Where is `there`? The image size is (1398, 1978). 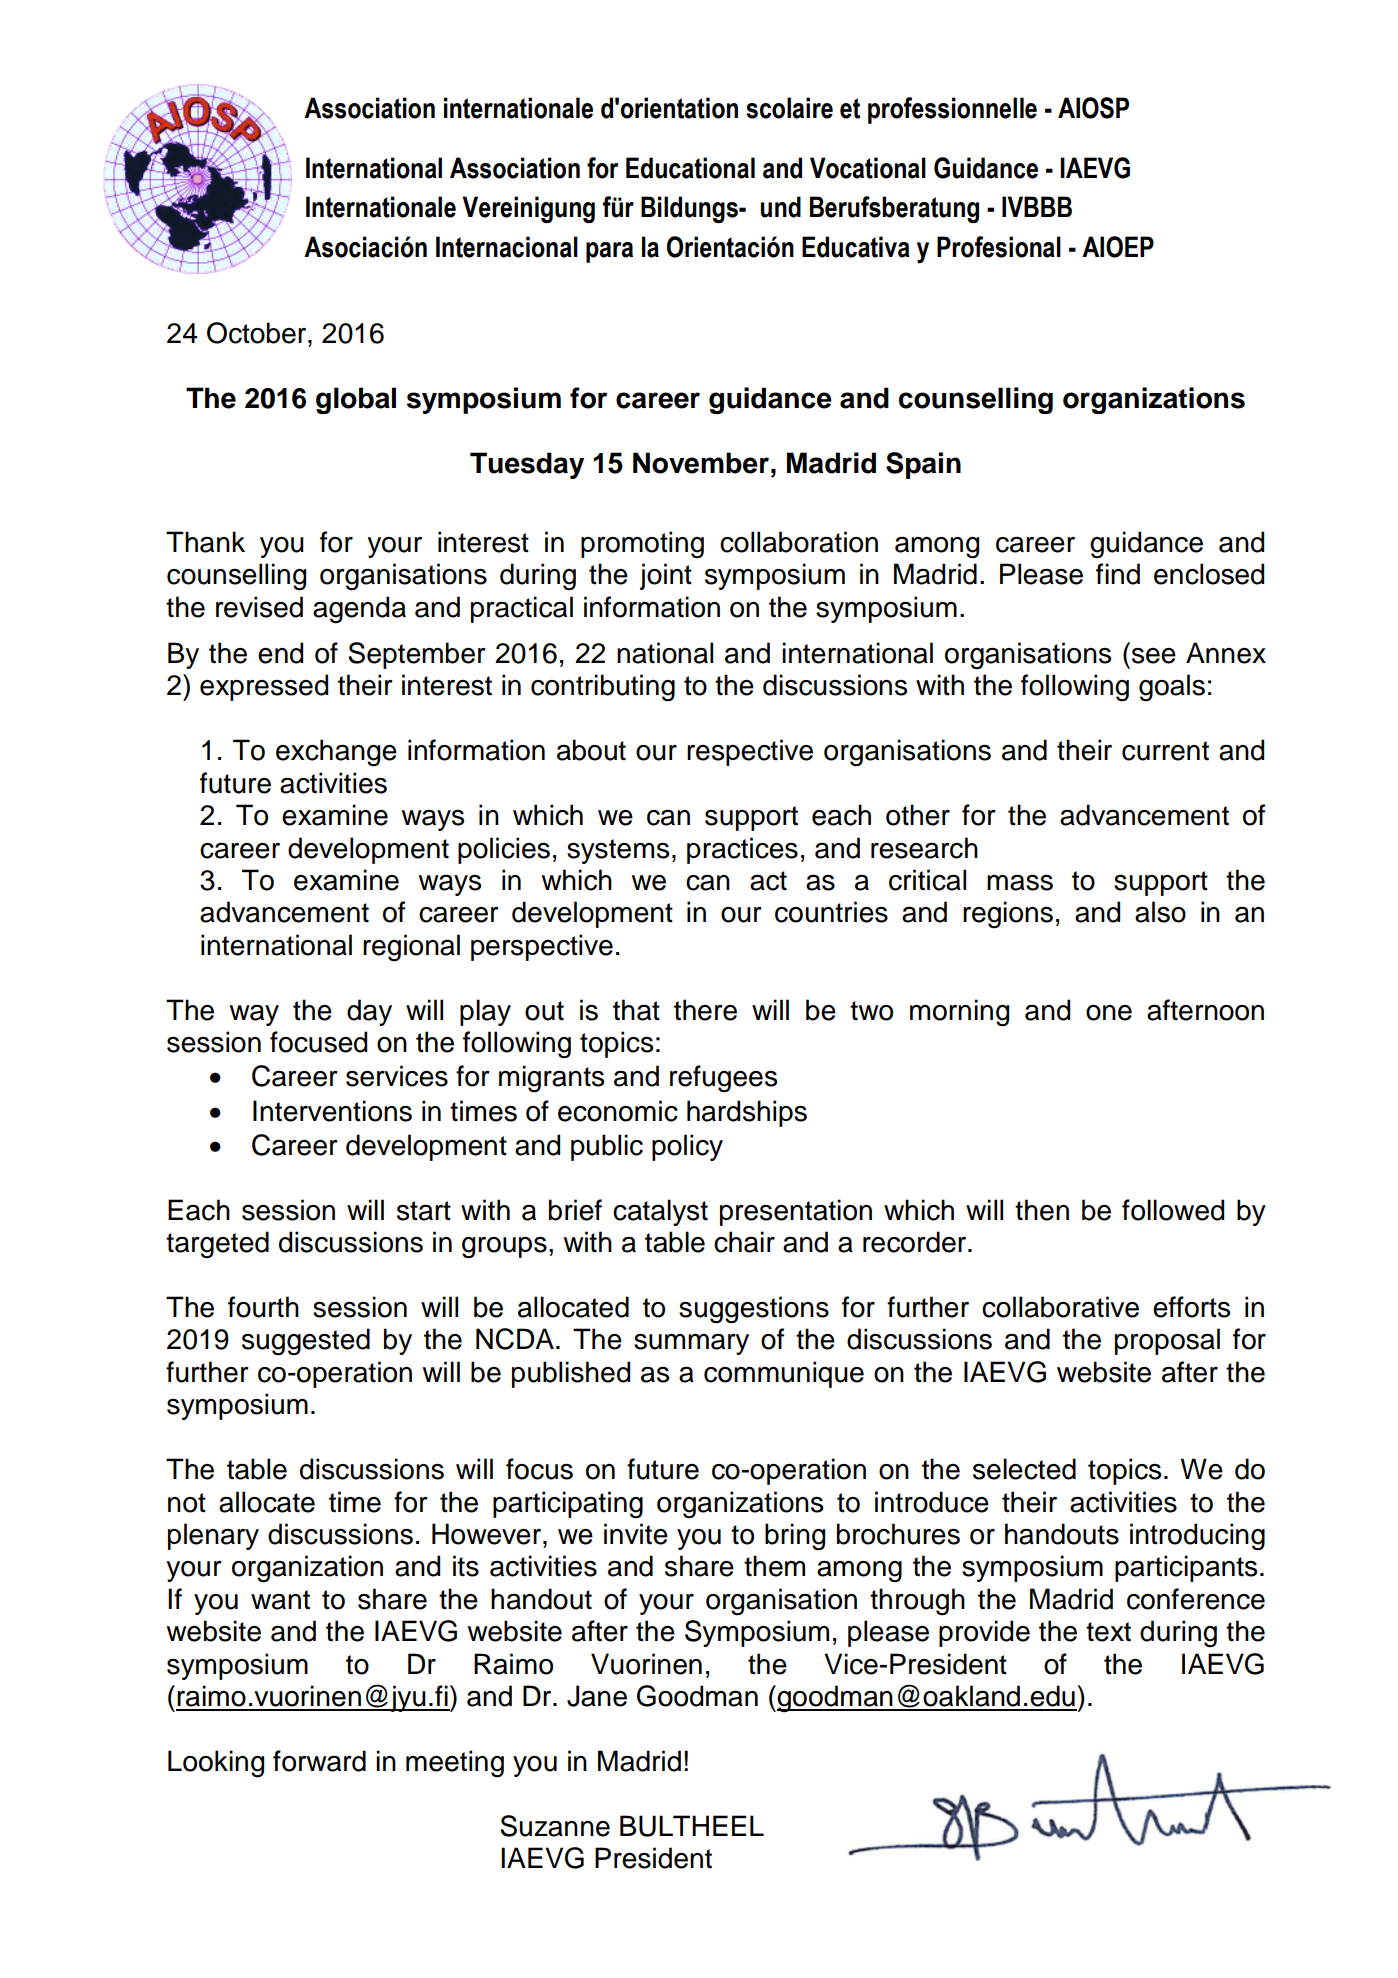 there is located at coordinates (705, 1010).
